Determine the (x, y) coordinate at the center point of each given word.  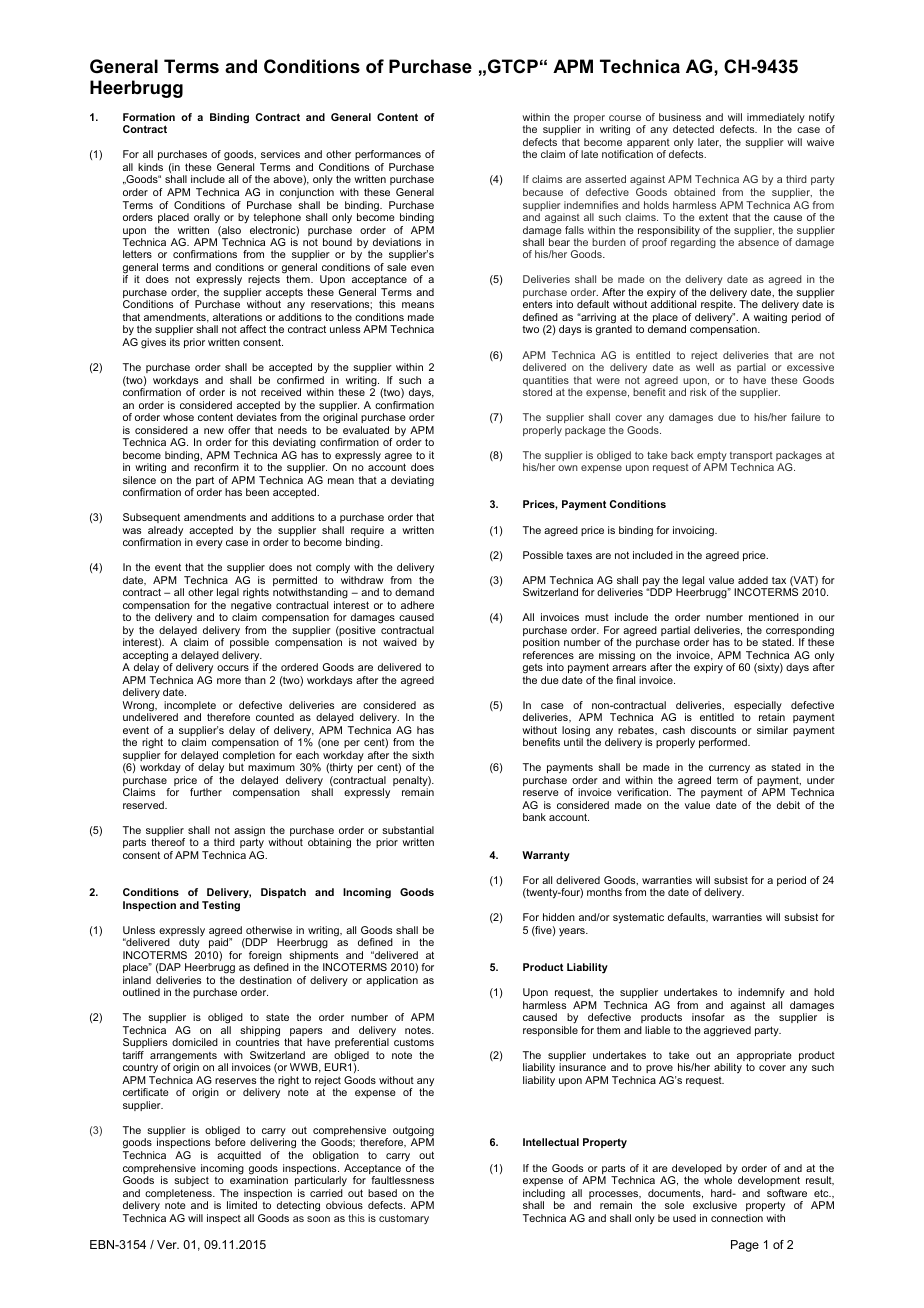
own (568, 468)
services (280, 154)
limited (242, 1205)
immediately (776, 119)
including (544, 1195)
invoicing (694, 531)
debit (788, 805)
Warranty (546, 856)
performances (388, 155)
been (257, 492)
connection (737, 1218)
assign (249, 832)
